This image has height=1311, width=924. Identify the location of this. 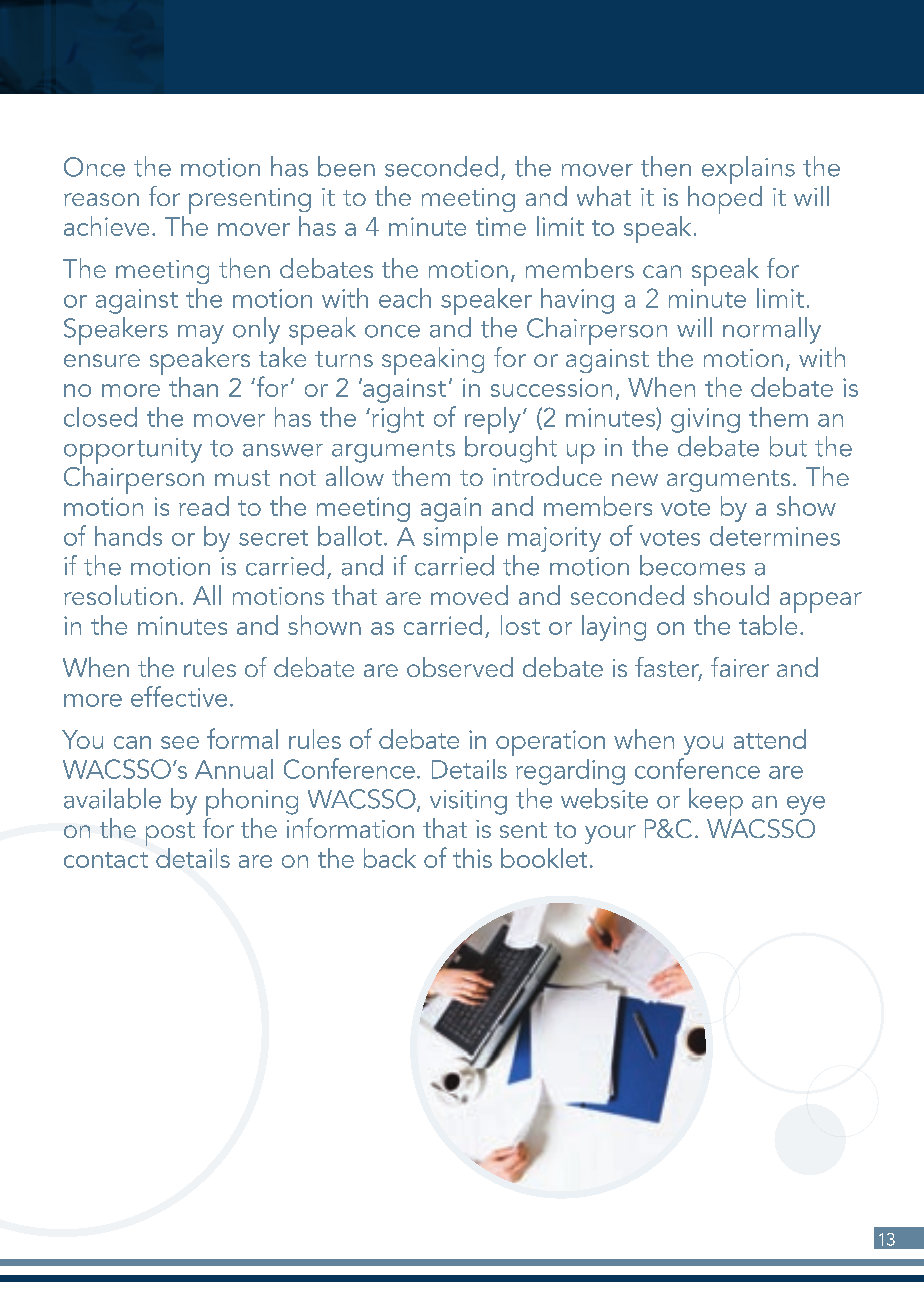
(472, 858).
